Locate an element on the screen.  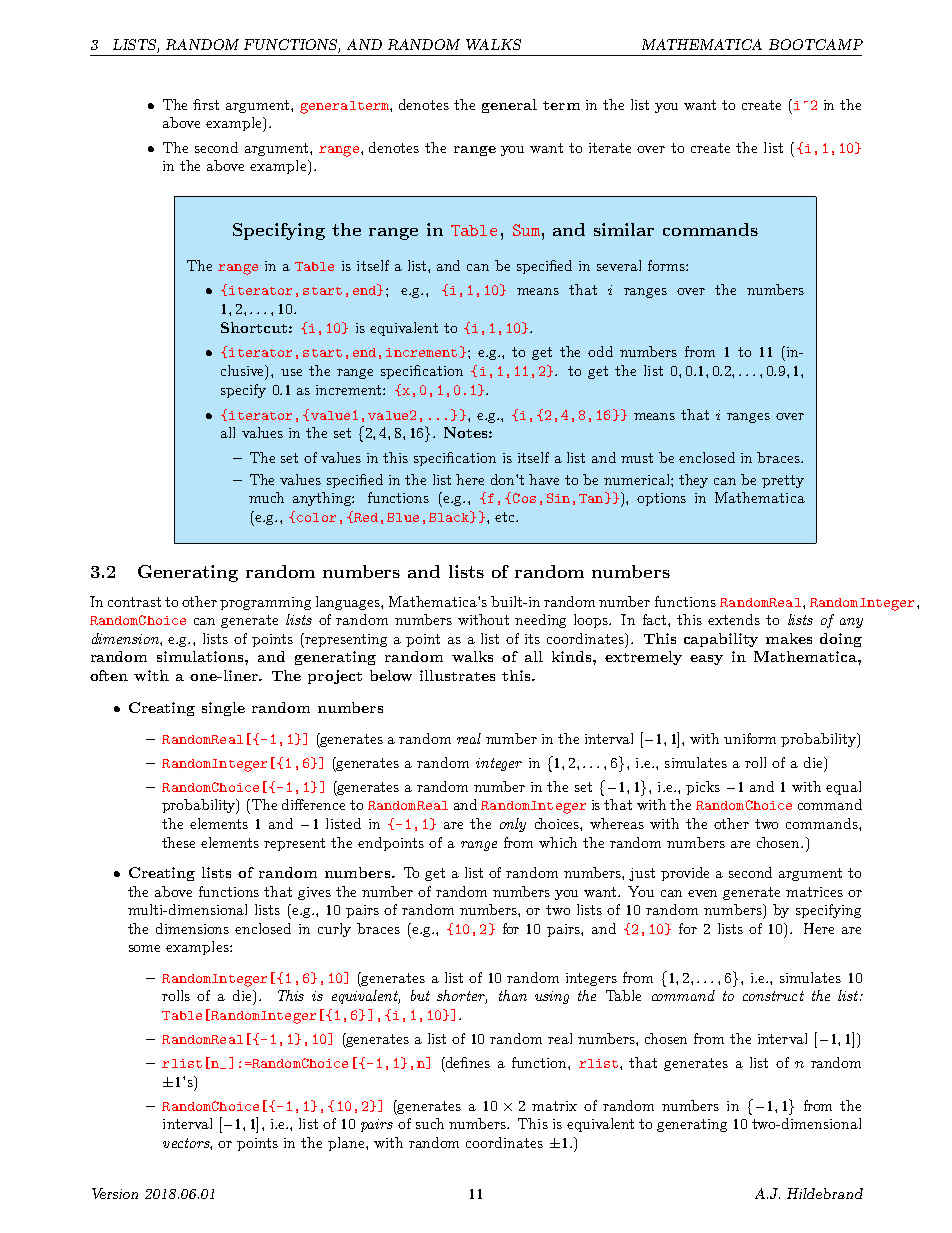
iterate is located at coordinates (610, 148).
